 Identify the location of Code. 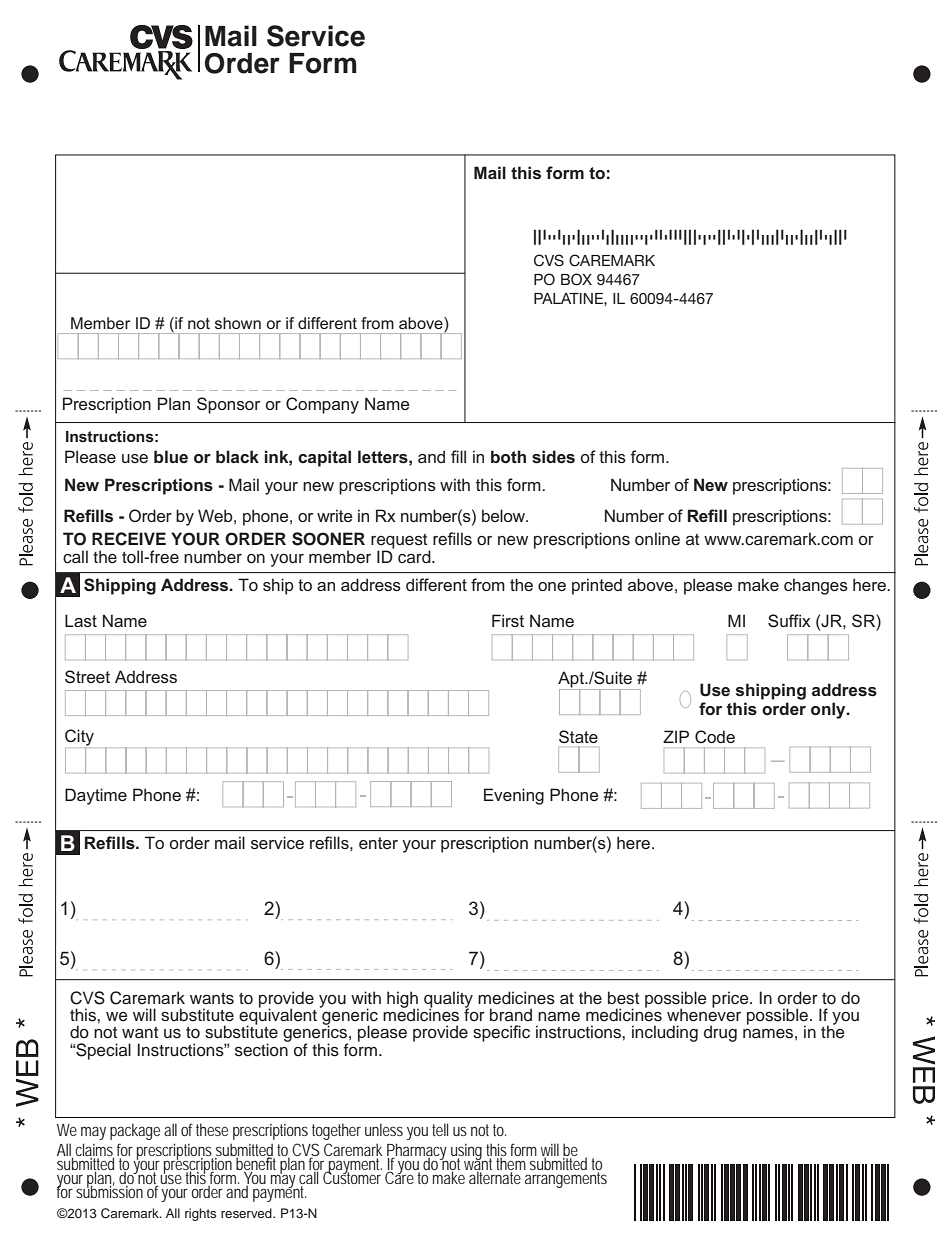
(715, 736).
